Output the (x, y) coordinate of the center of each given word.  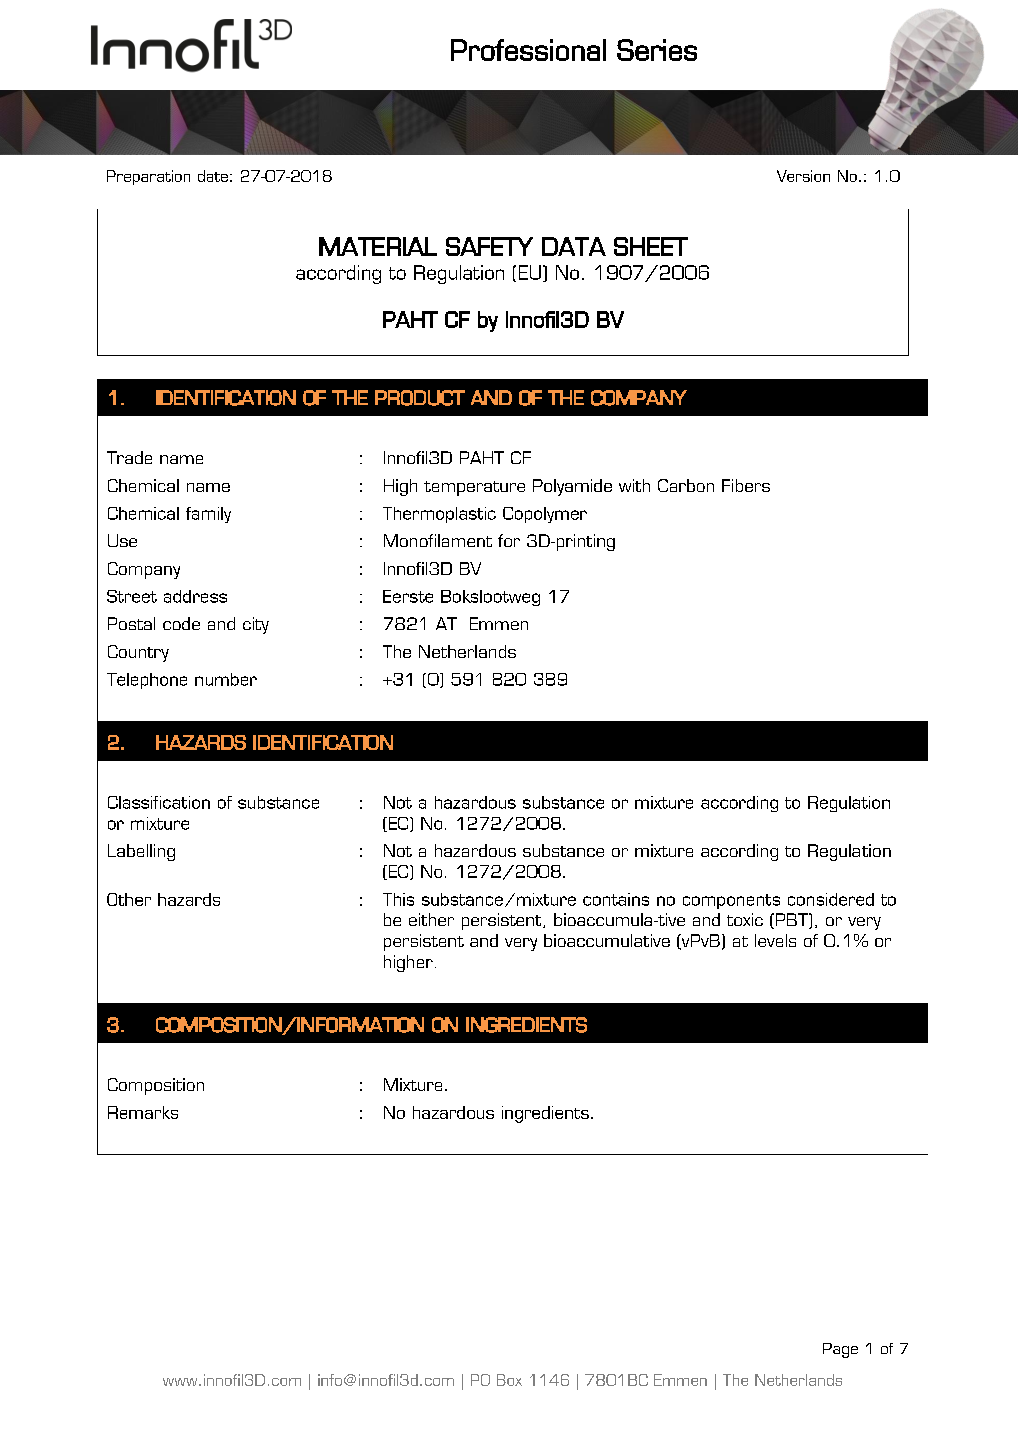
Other (129, 899)
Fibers (746, 485)
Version (803, 176)
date (213, 176)
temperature (474, 488)
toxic (745, 919)
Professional (528, 50)
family (208, 515)
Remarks (143, 1112)
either (431, 919)
